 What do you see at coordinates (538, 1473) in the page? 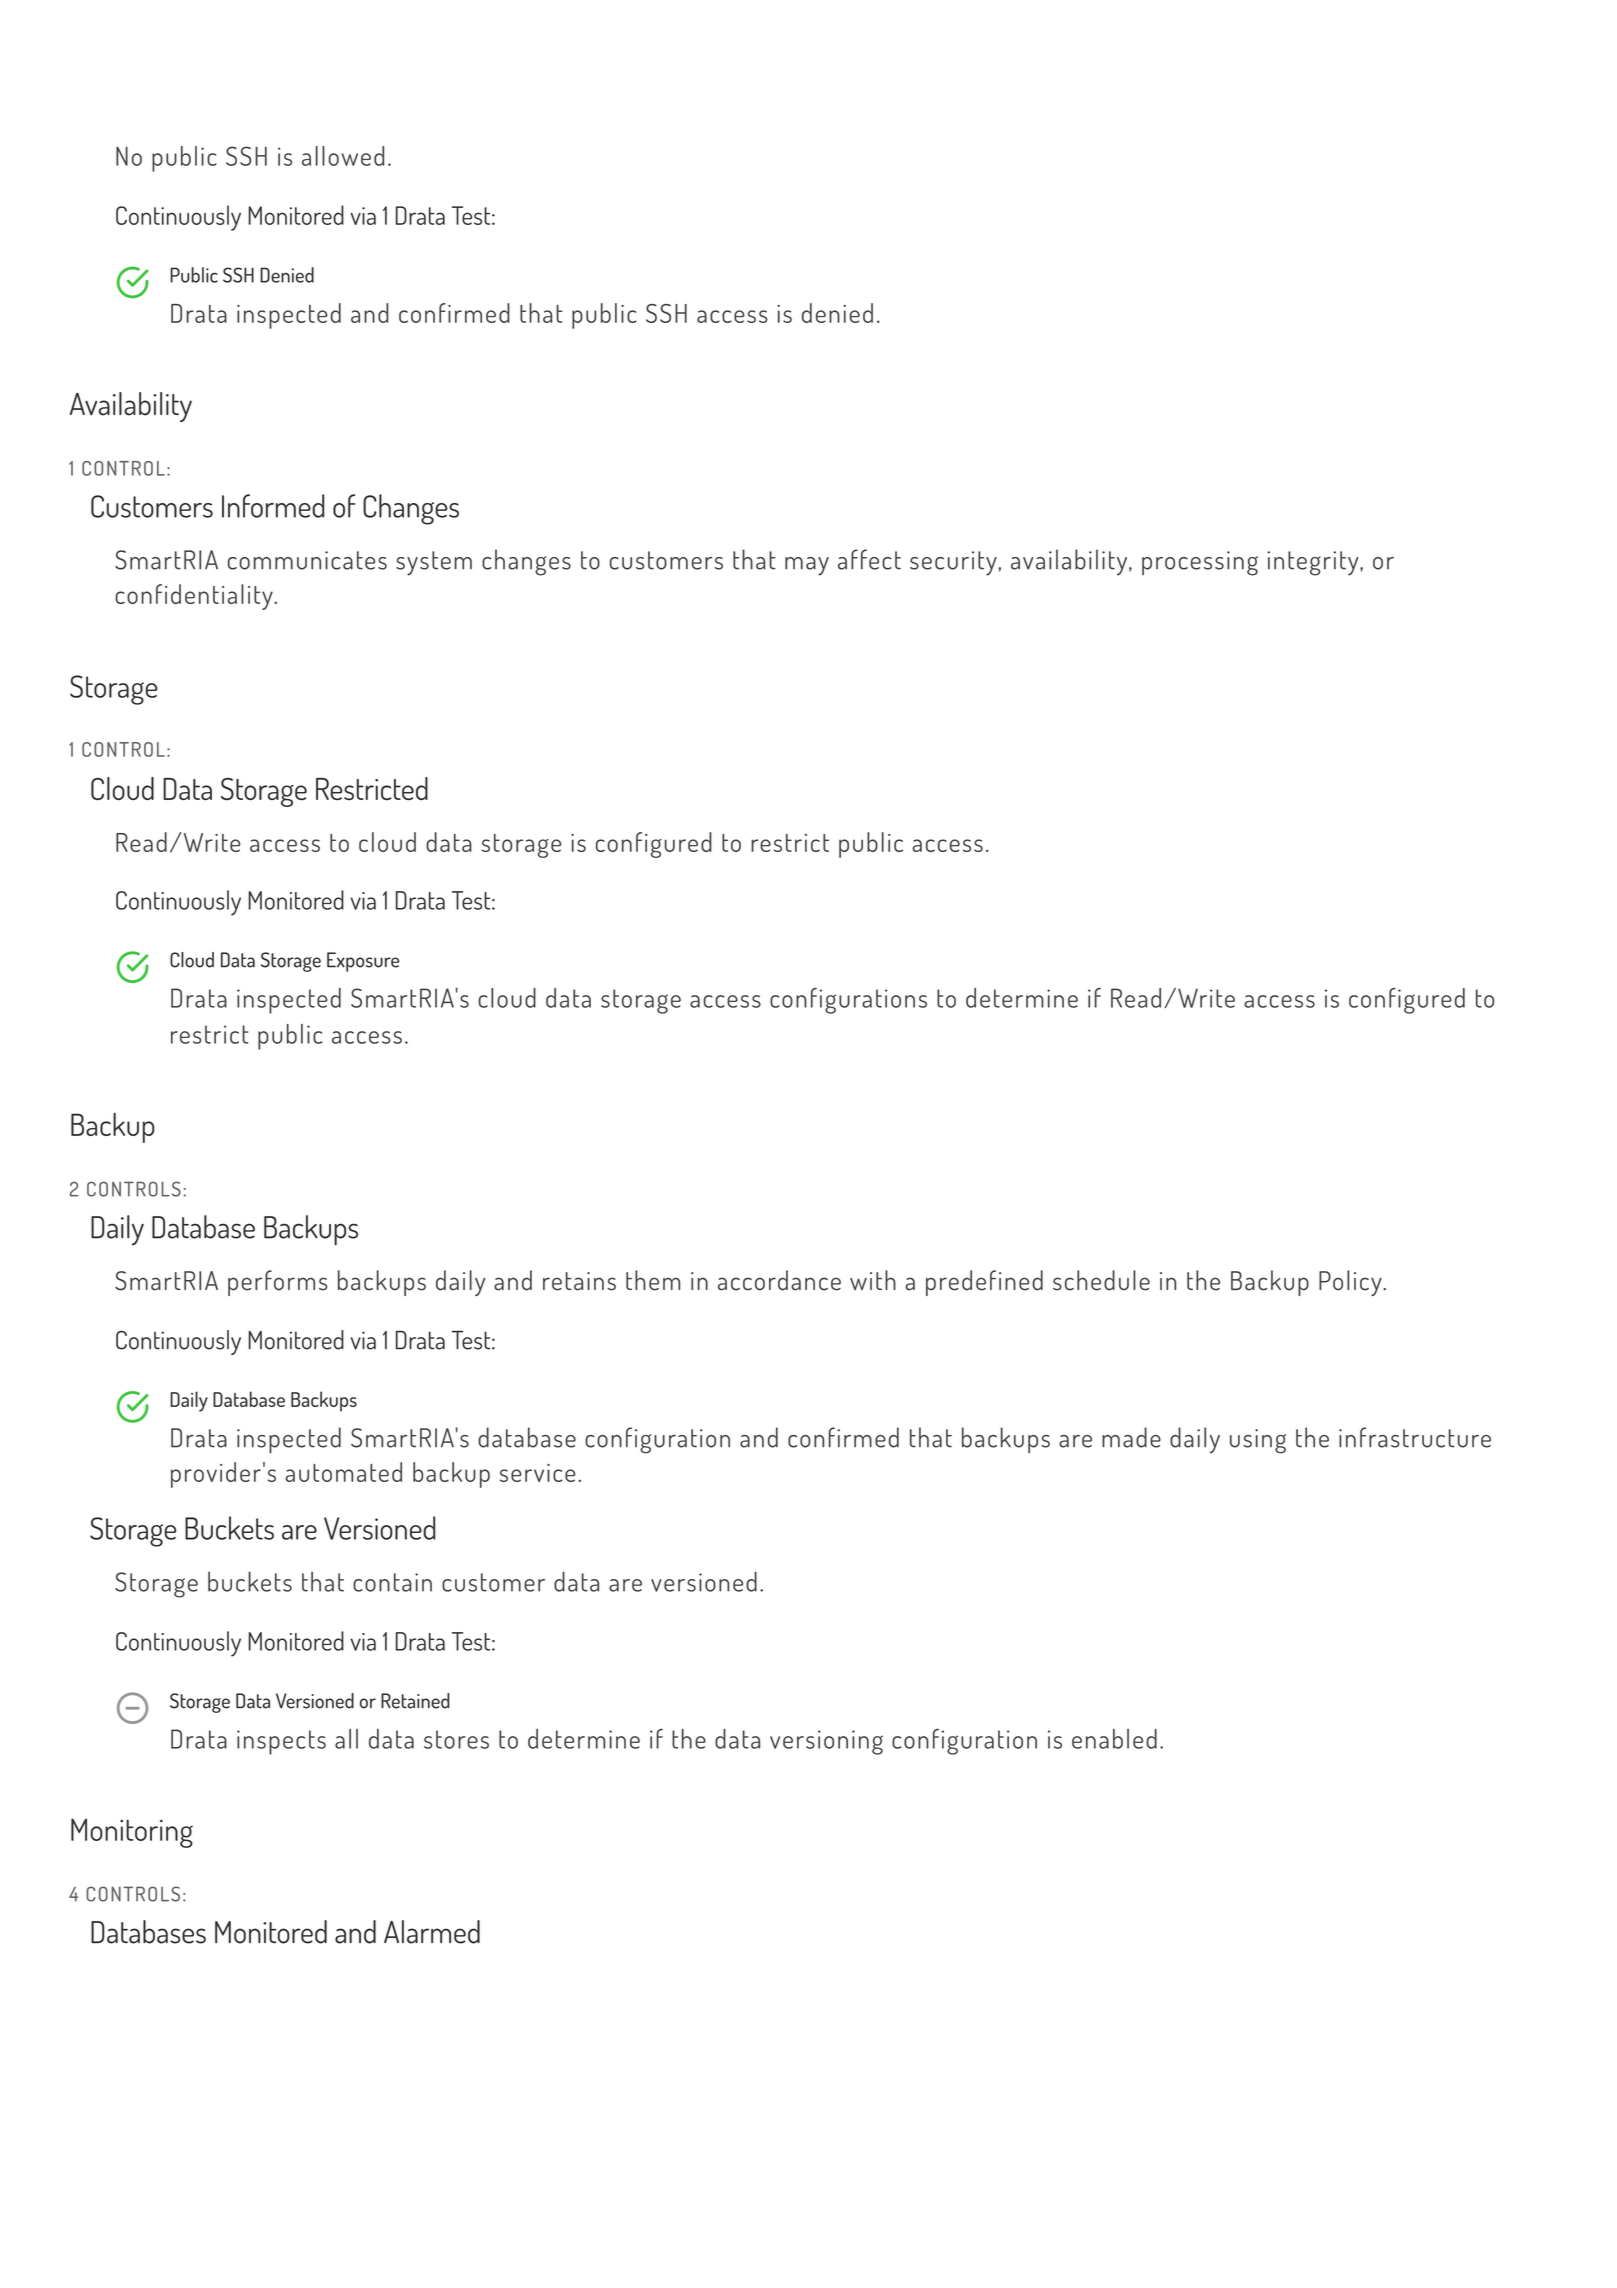
I see `service` at bounding box center [538, 1473].
